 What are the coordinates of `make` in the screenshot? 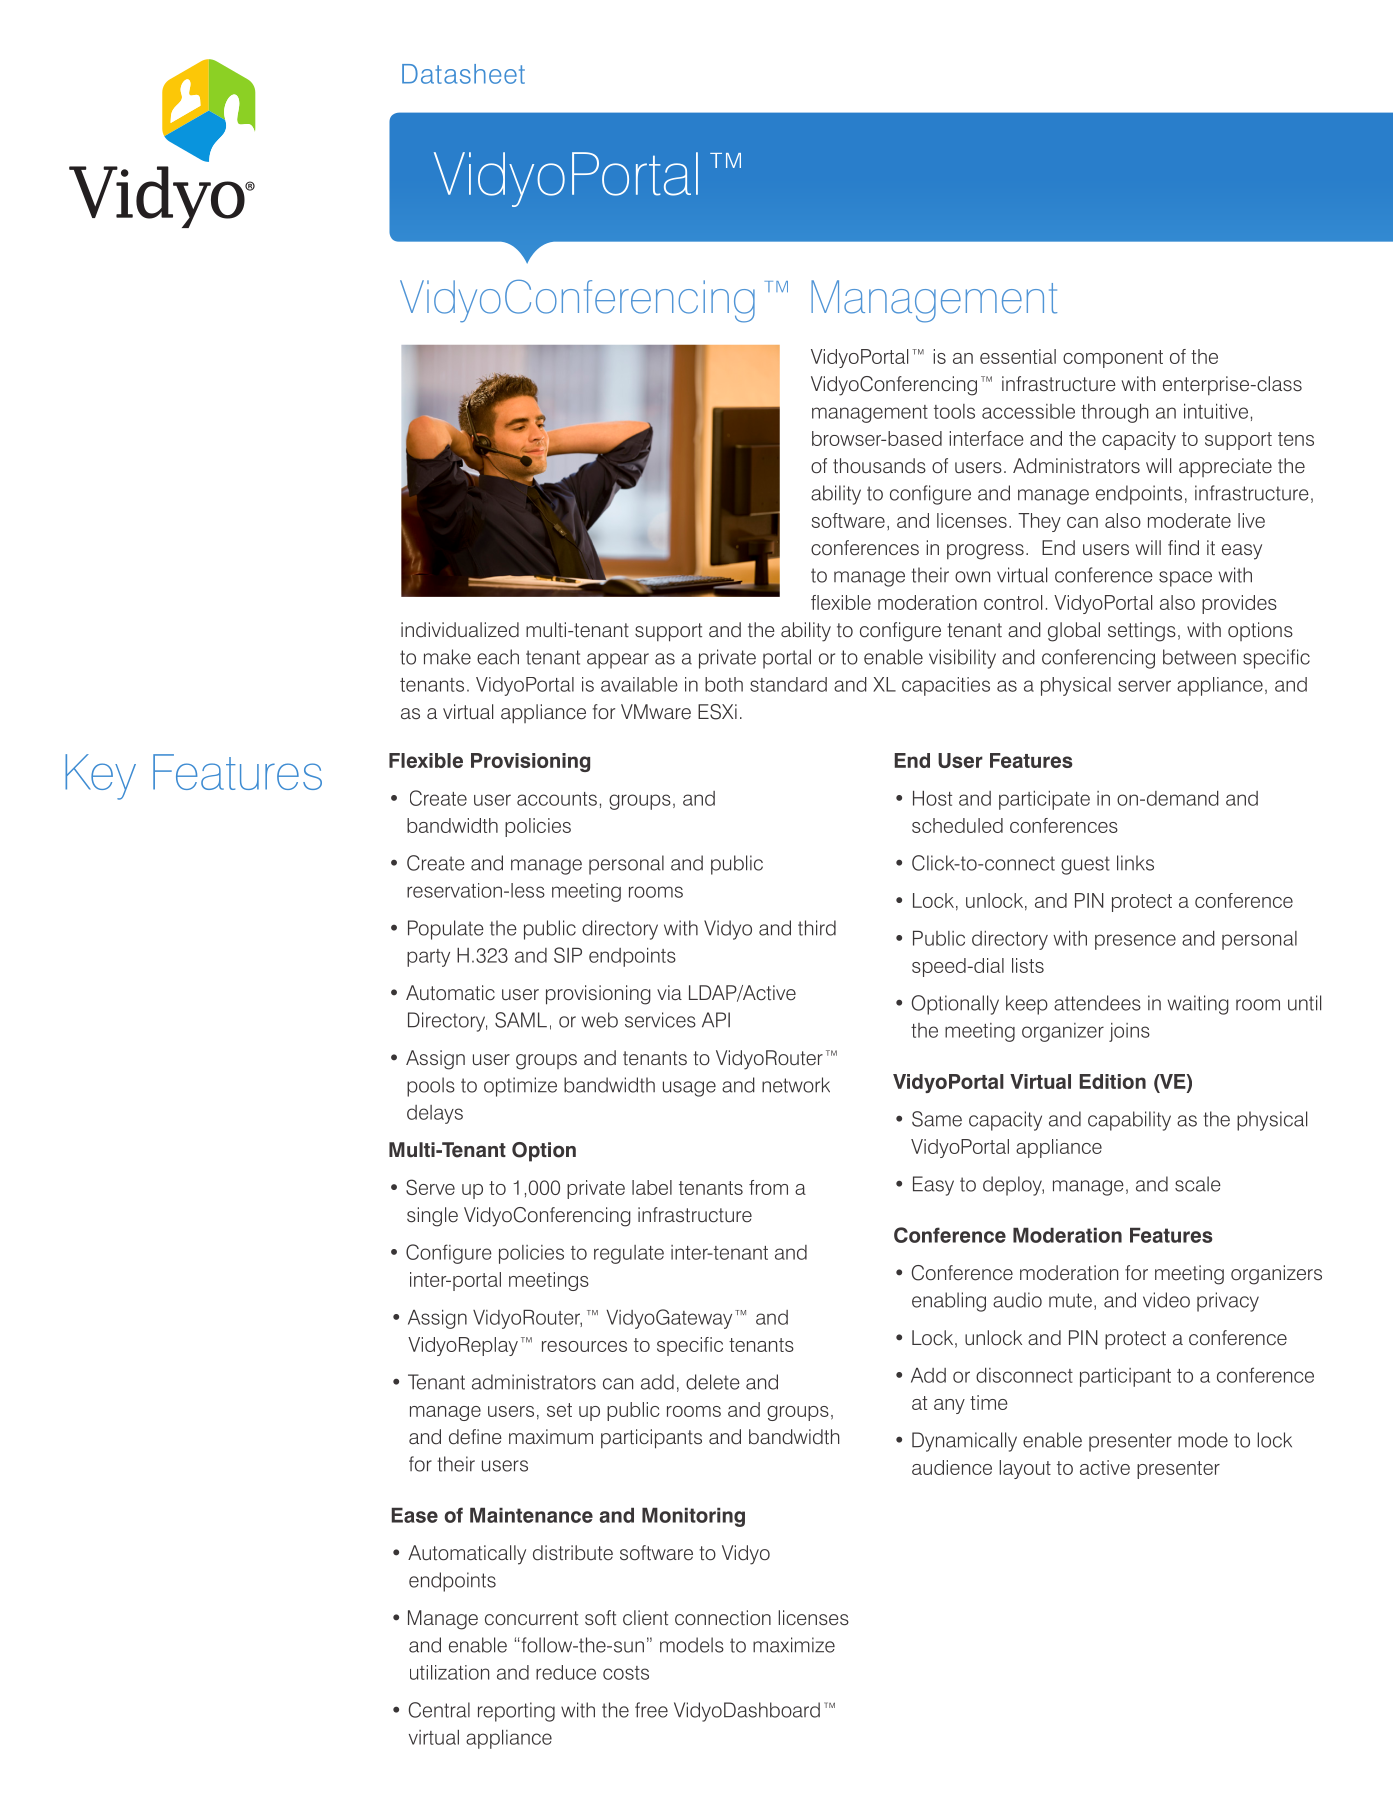 It's located at (447, 657).
